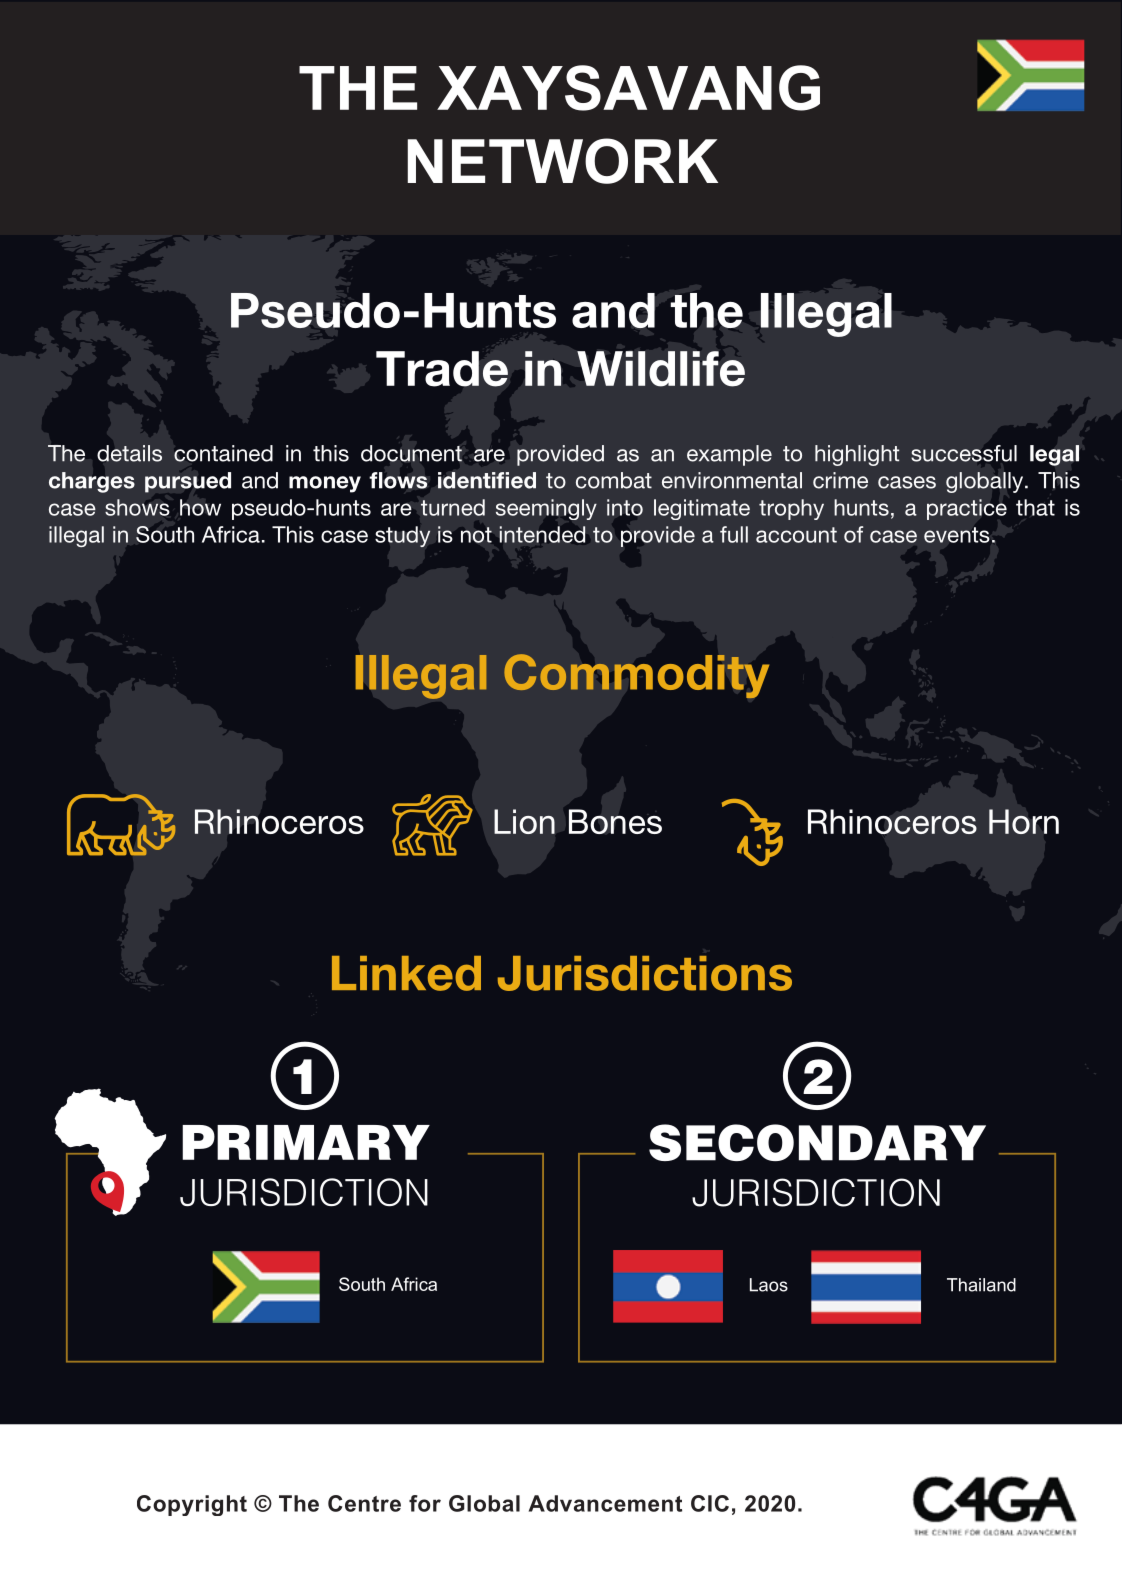 The image size is (1122, 1587). I want to click on SECONDARY, so click(817, 1142).
